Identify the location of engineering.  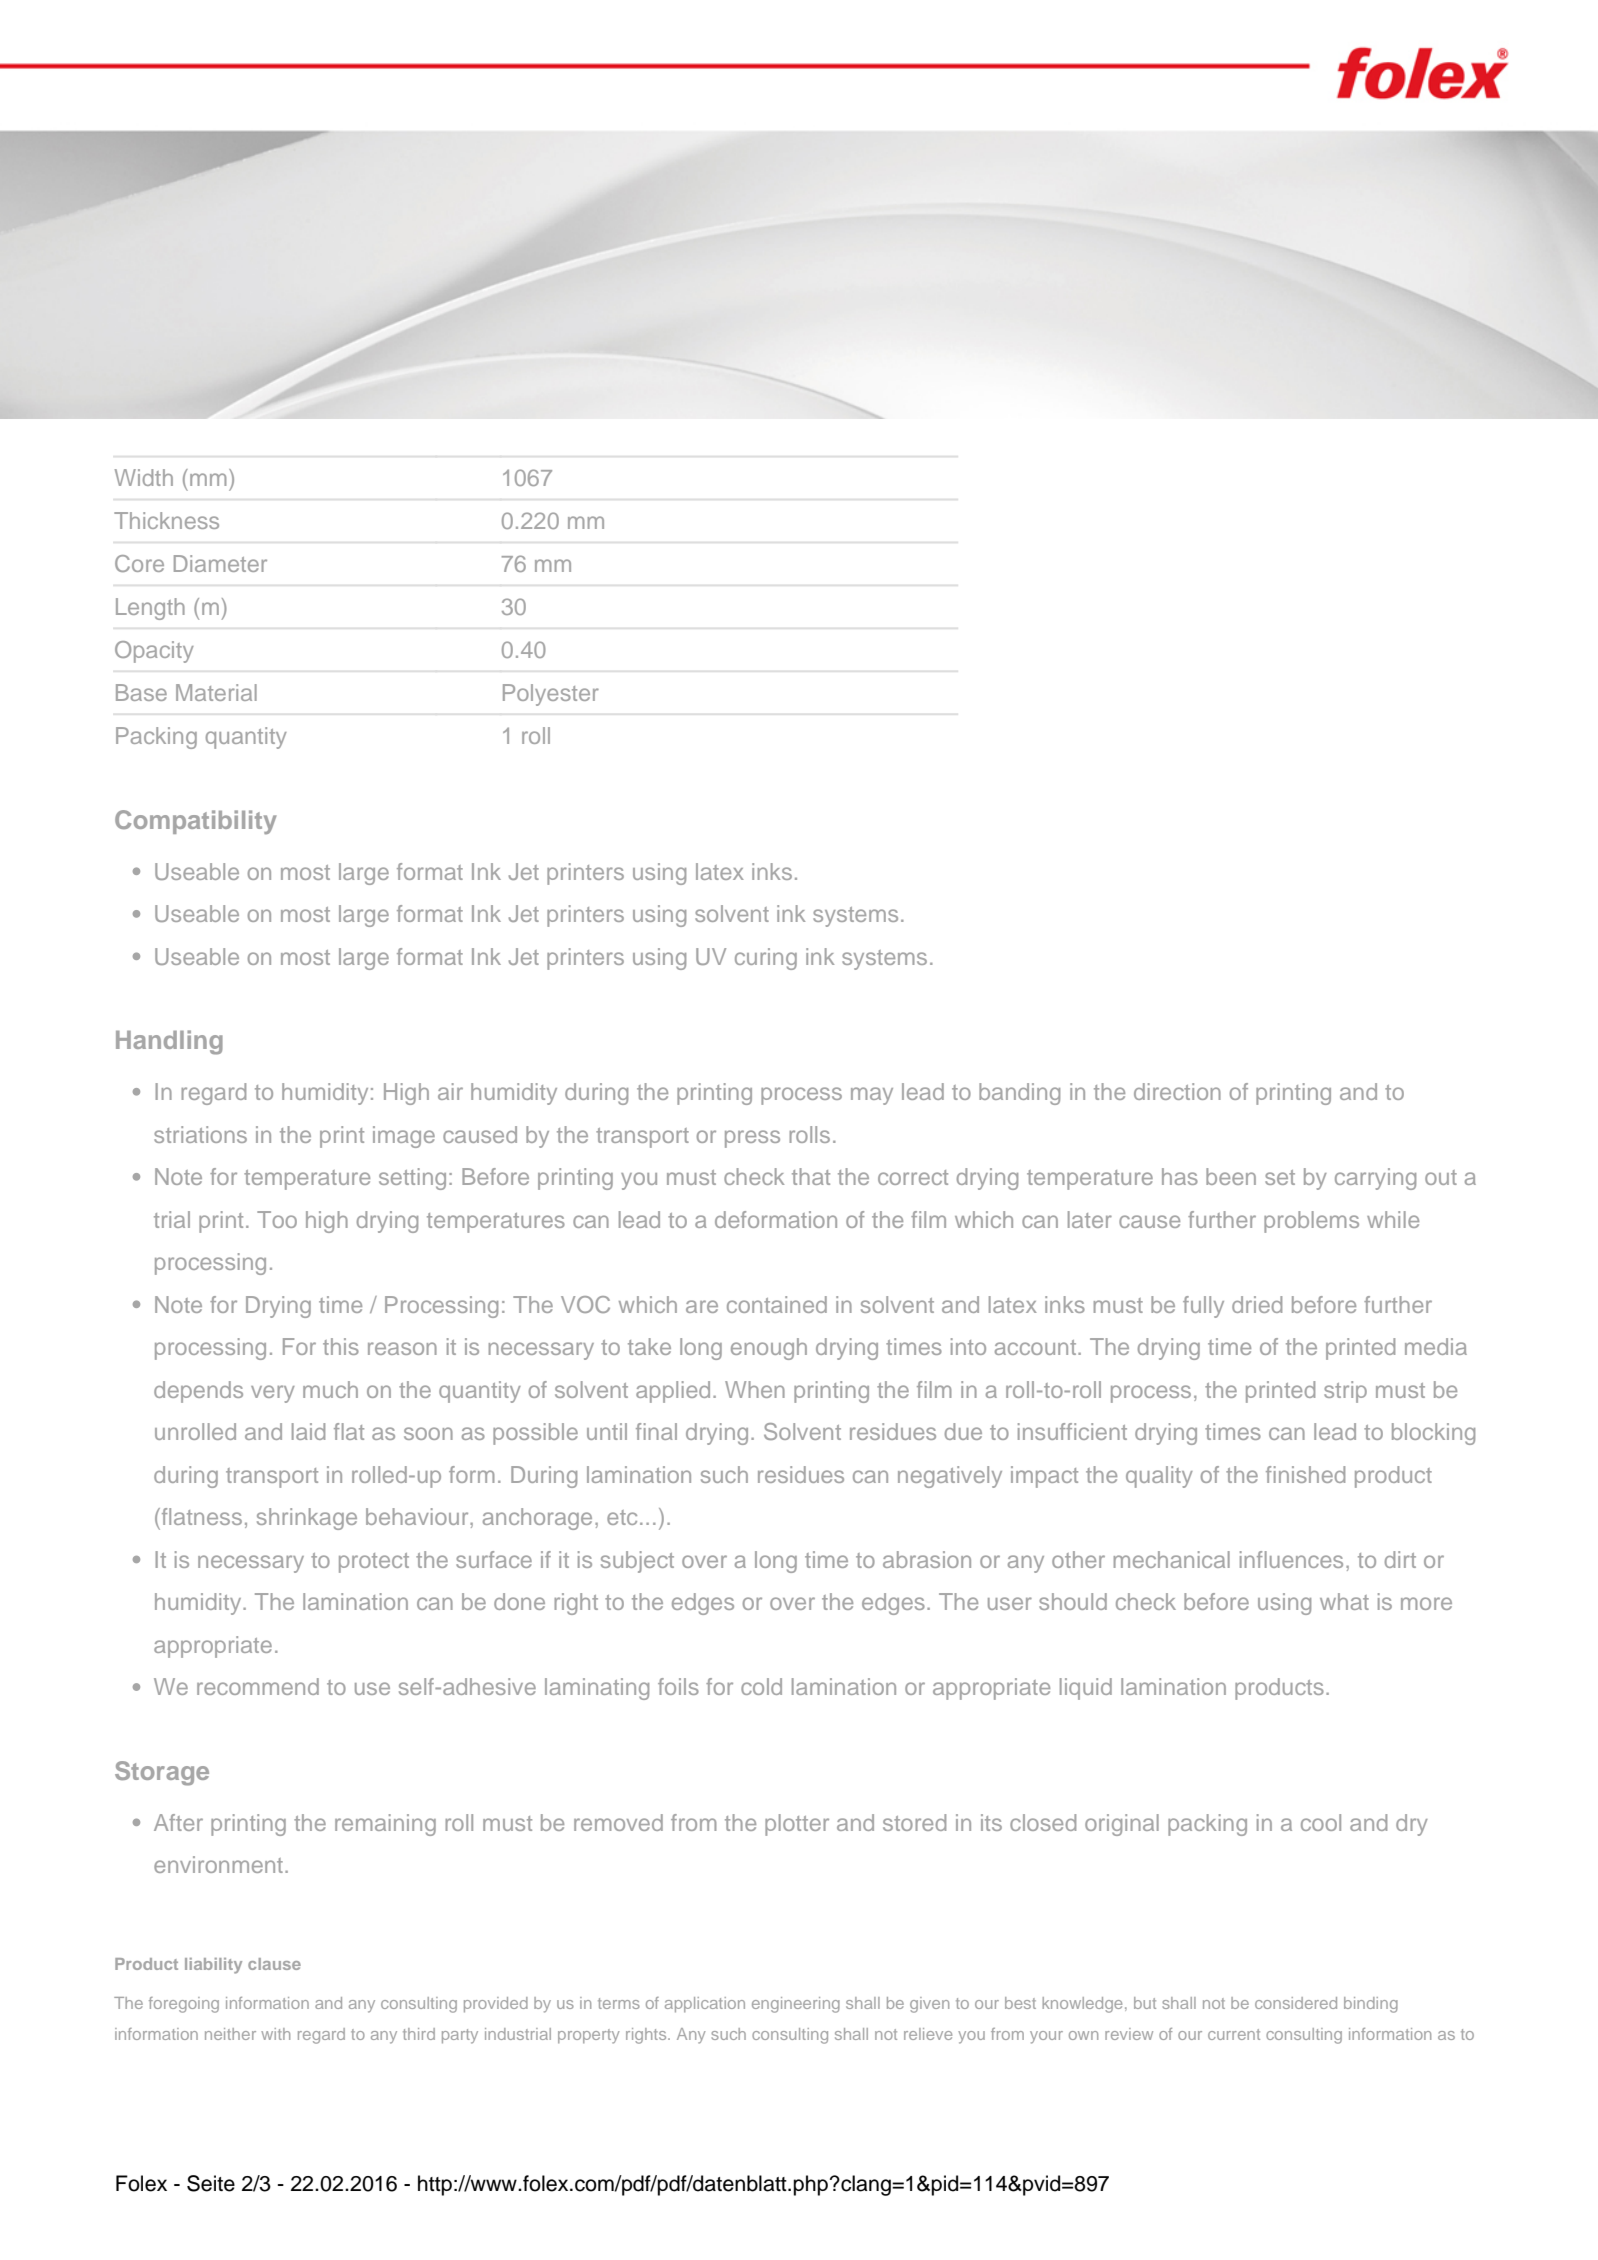
(796, 2005).
